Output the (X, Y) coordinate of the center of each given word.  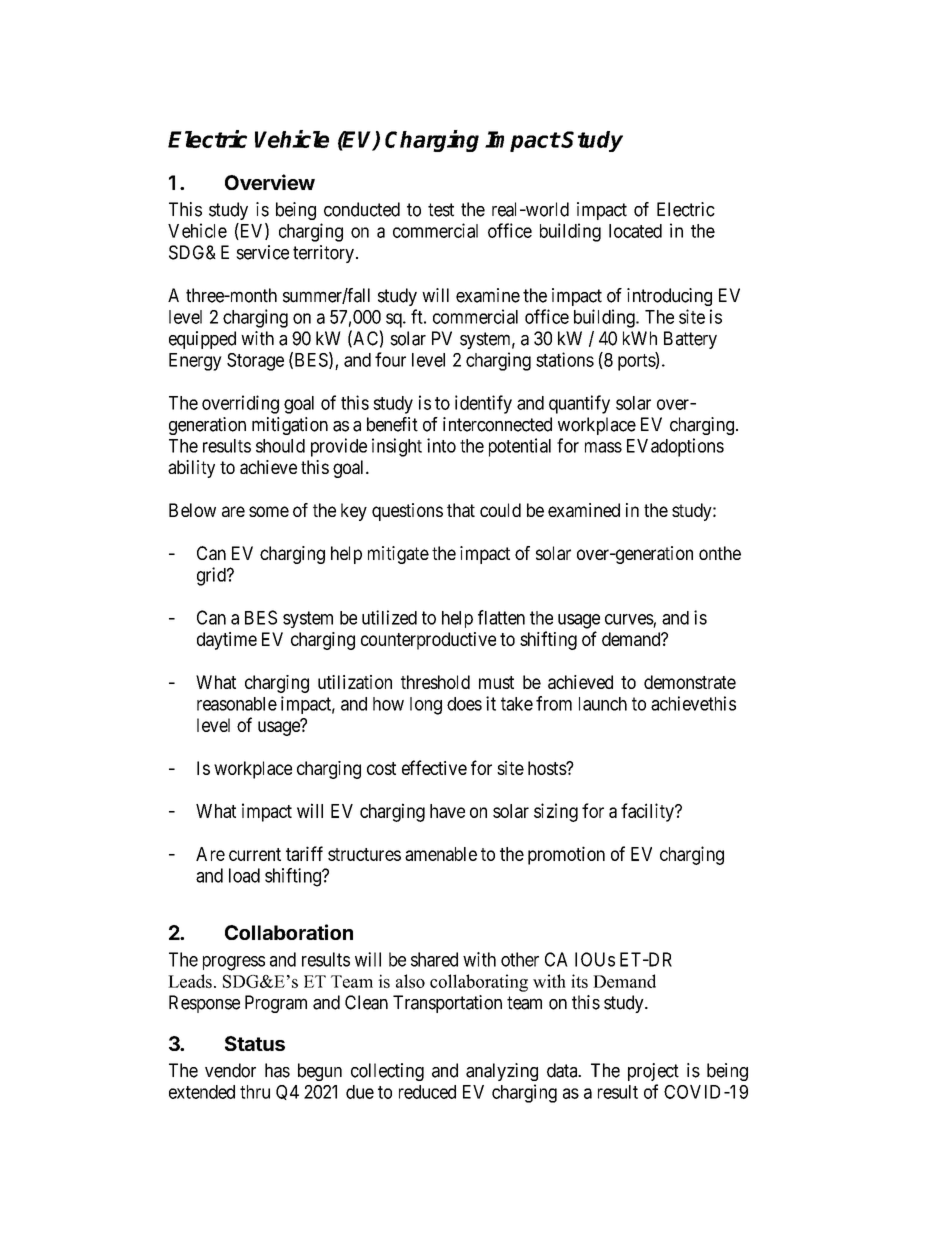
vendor (230, 1070)
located (635, 231)
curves (629, 619)
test (441, 210)
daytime (227, 641)
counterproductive (428, 641)
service (262, 252)
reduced (427, 1092)
